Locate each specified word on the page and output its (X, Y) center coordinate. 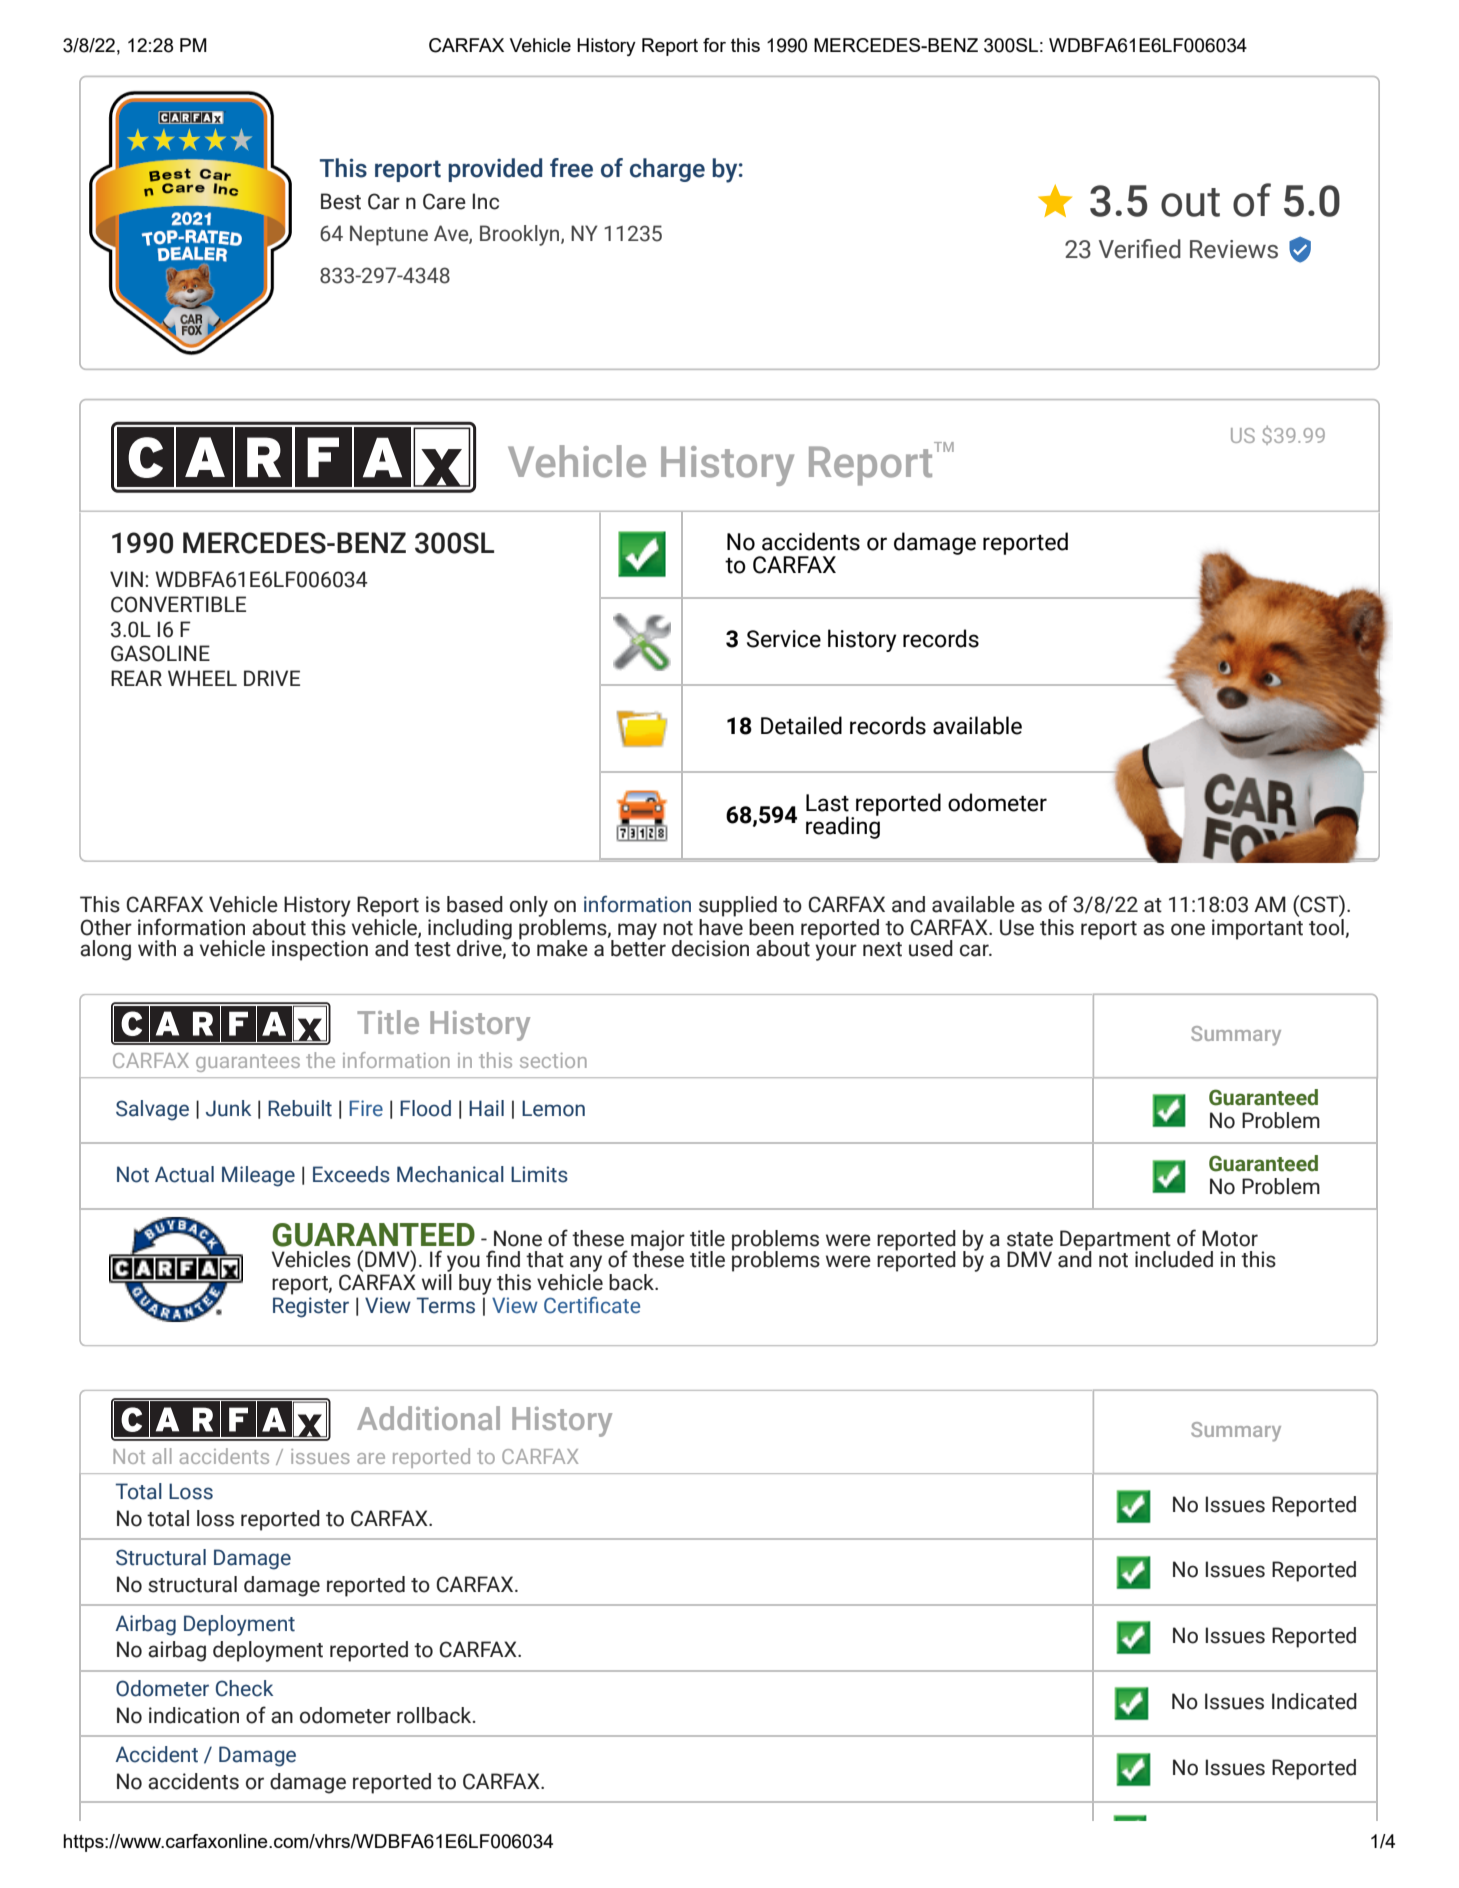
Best (341, 201)
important (1257, 929)
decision (710, 948)
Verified (1140, 249)
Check (244, 1688)
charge (667, 170)
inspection (320, 950)
